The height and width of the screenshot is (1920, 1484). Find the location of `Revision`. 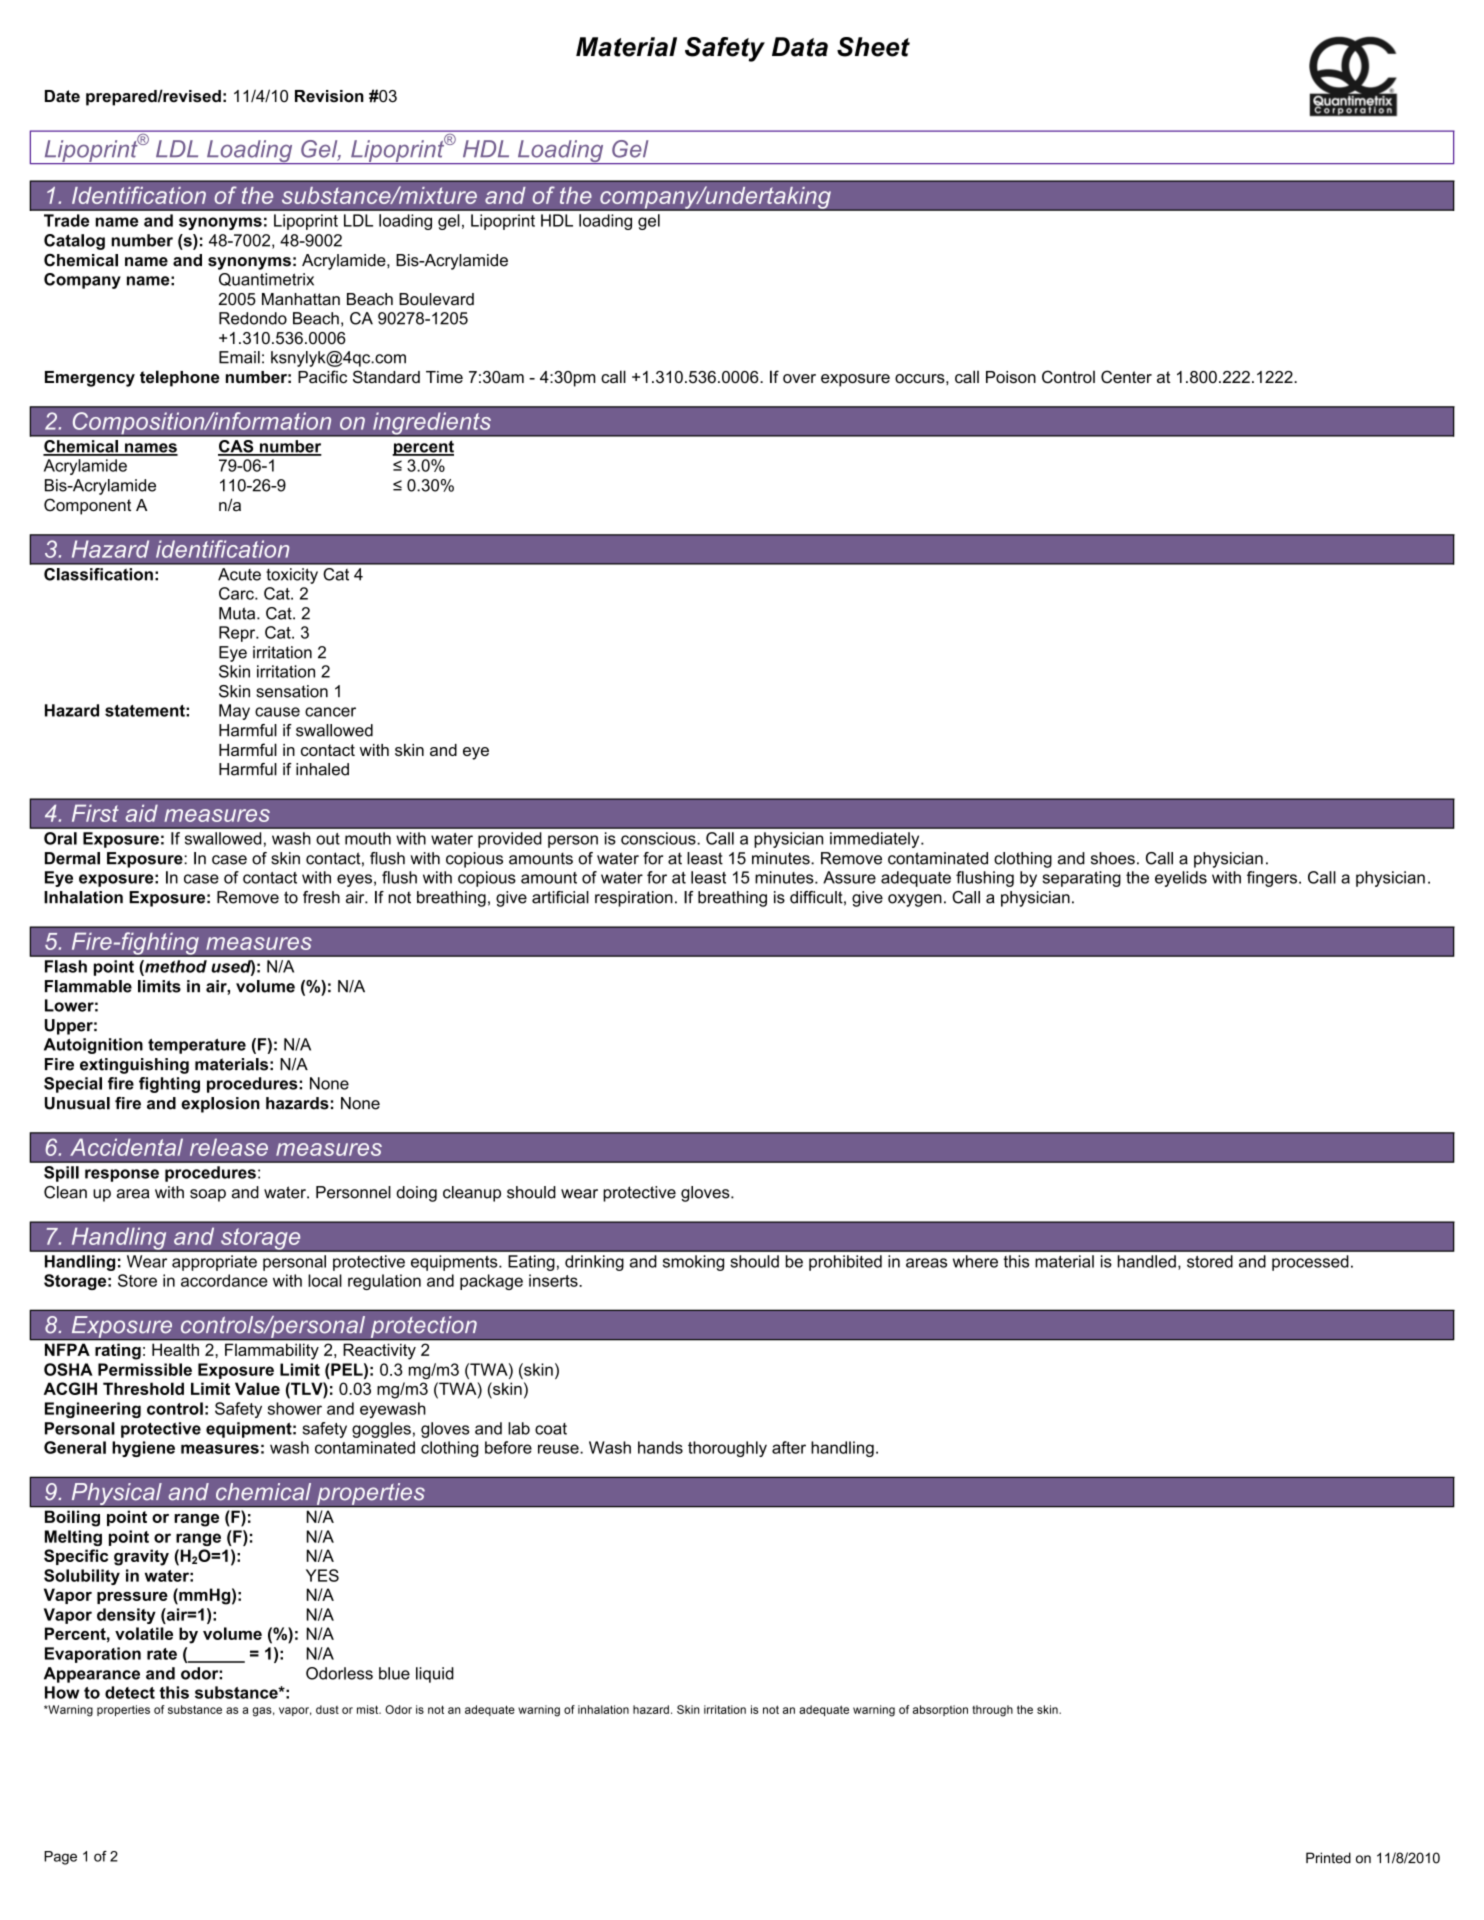

Revision is located at coordinates (329, 96).
